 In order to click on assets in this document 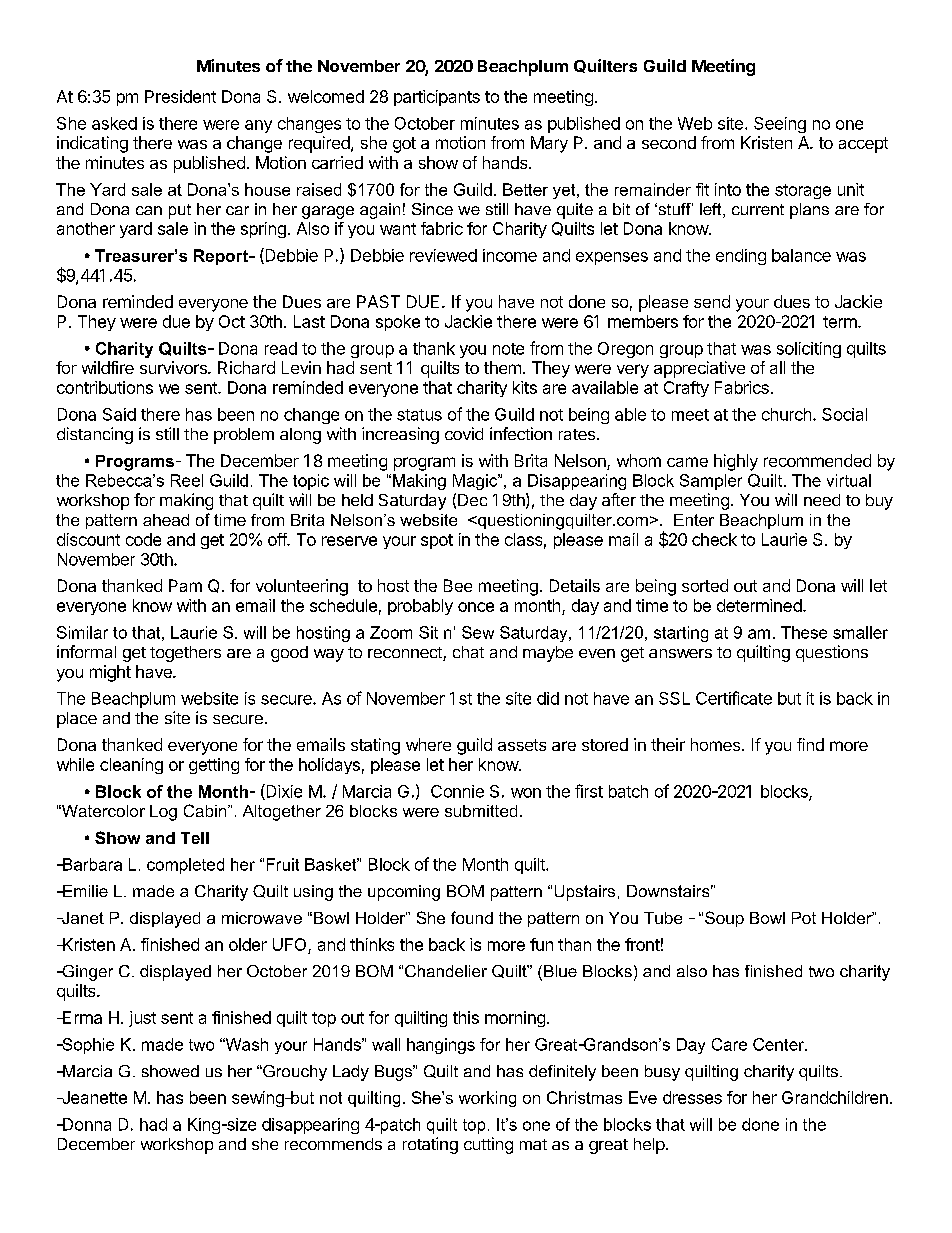, I will do `click(522, 745)`.
